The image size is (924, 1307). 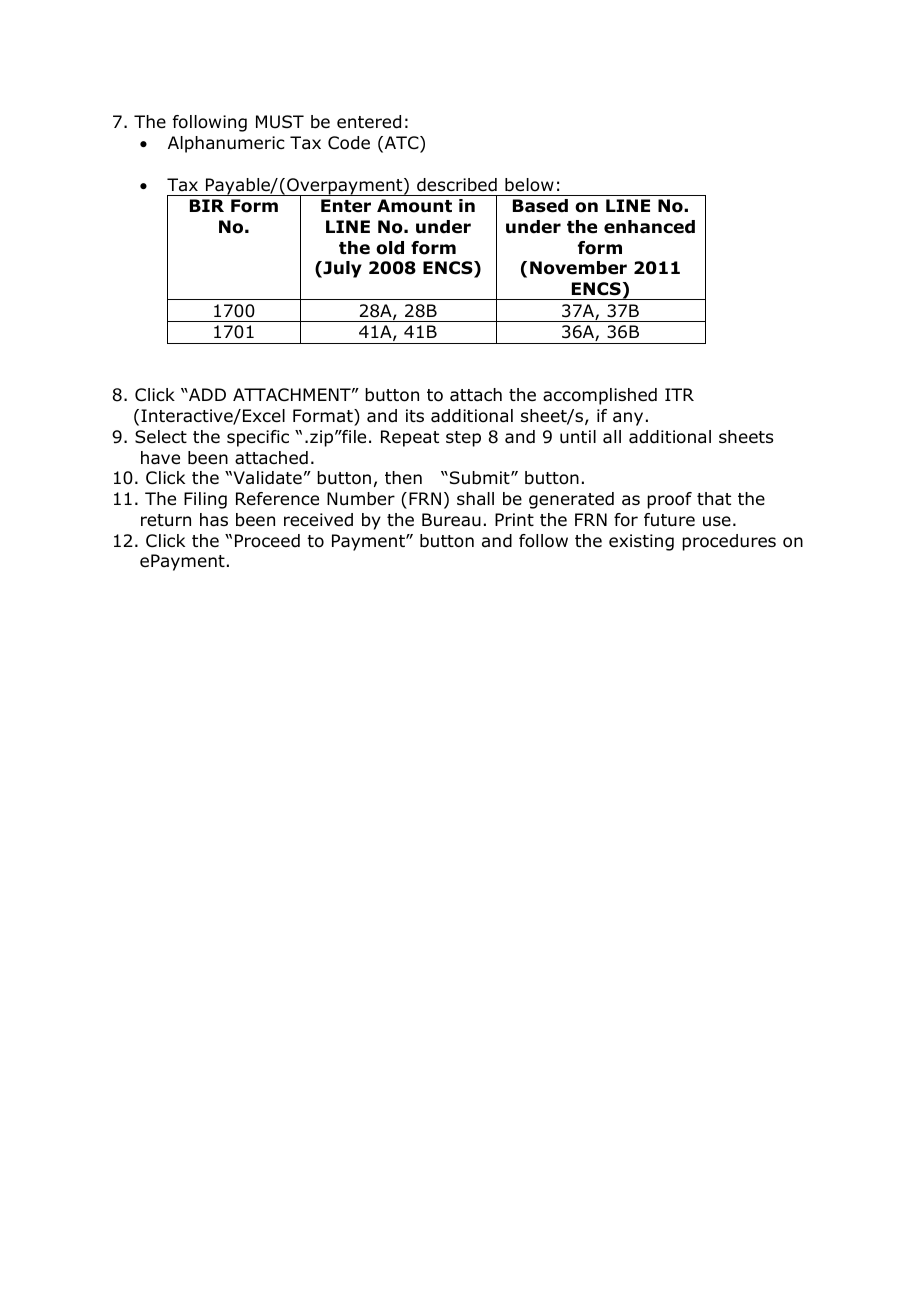 What do you see at coordinates (226, 144) in the page?
I see `Alphanumeric` at bounding box center [226, 144].
